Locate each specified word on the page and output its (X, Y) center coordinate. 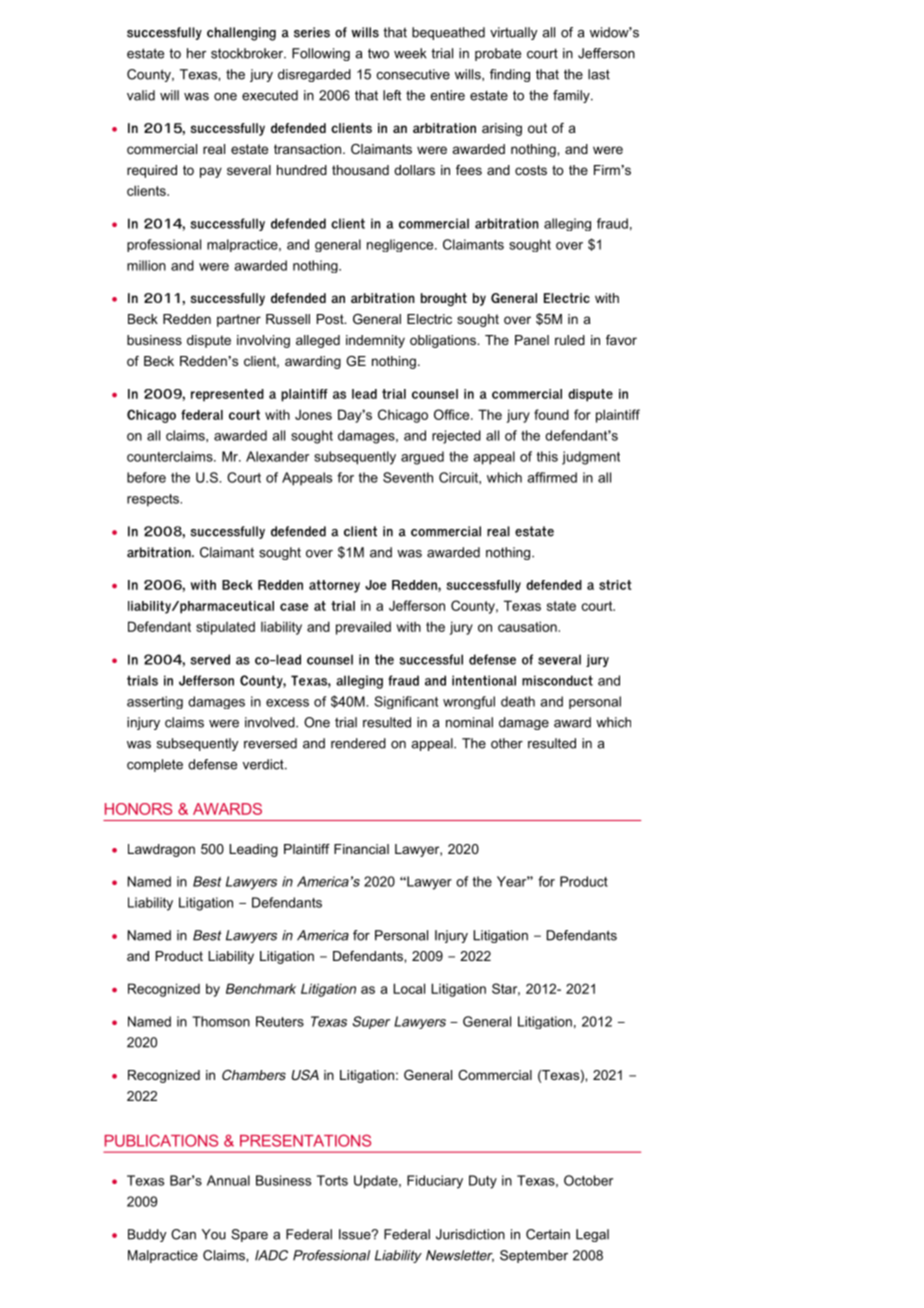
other (507, 743)
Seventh (408, 477)
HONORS (138, 809)
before (146, 477)
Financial (361, 849)
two (378, 54)
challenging (241, 34)
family (572, 96)
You (214, 1234)
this (547, 456)
